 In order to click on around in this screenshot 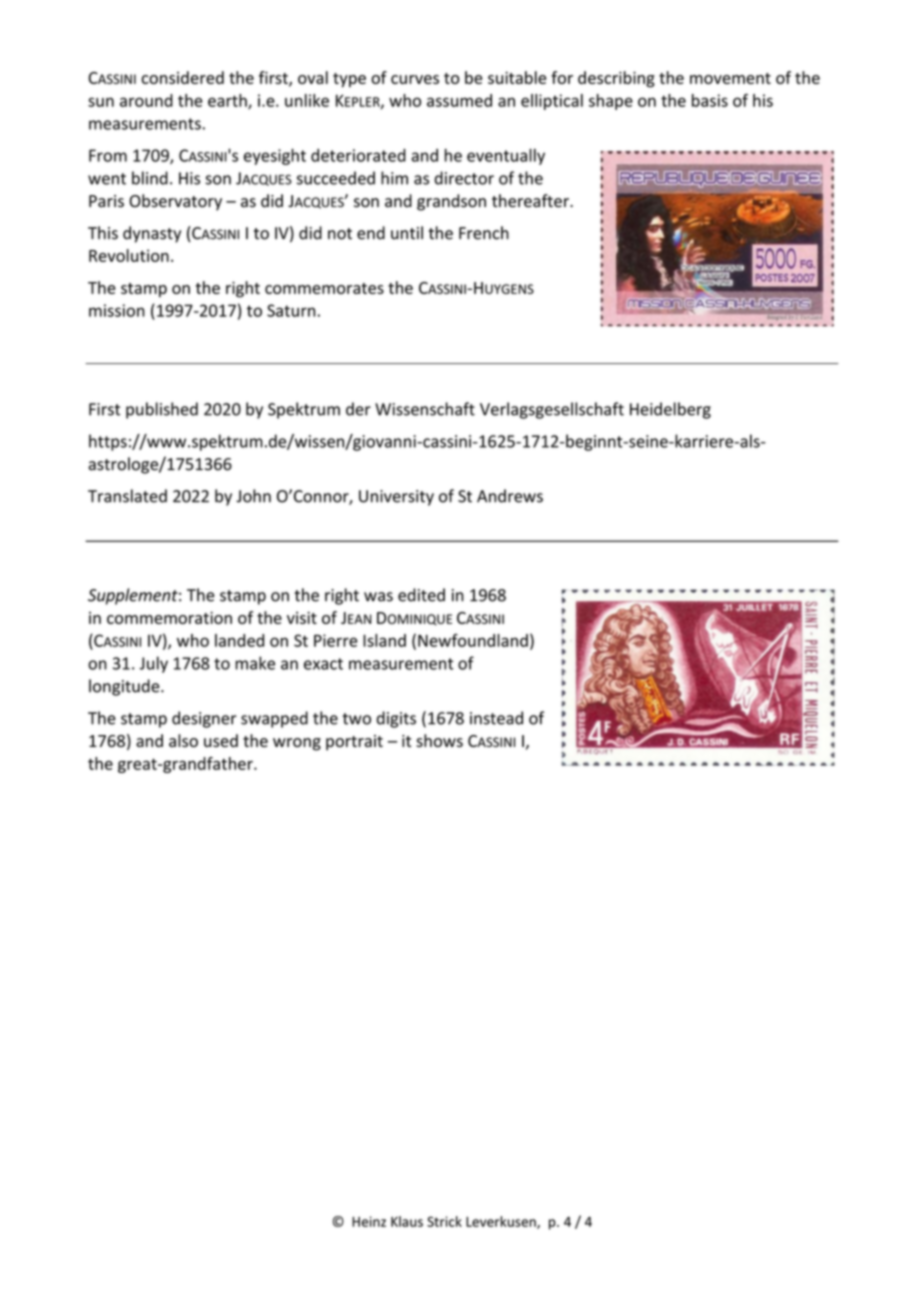, I will do `click(146, 100)`.
